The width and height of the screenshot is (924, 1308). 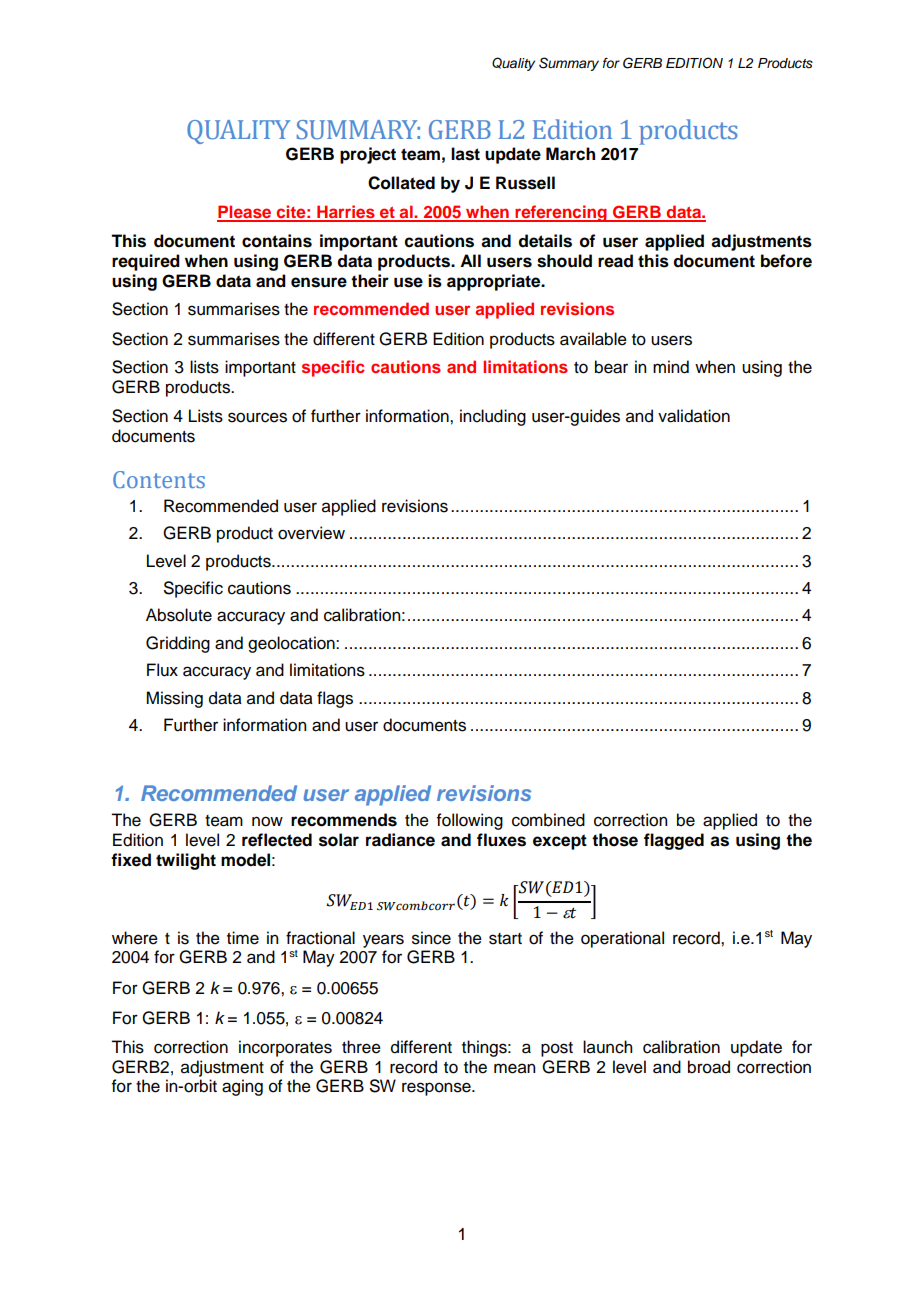 I want to click on before, so click(x=786, y=261).
